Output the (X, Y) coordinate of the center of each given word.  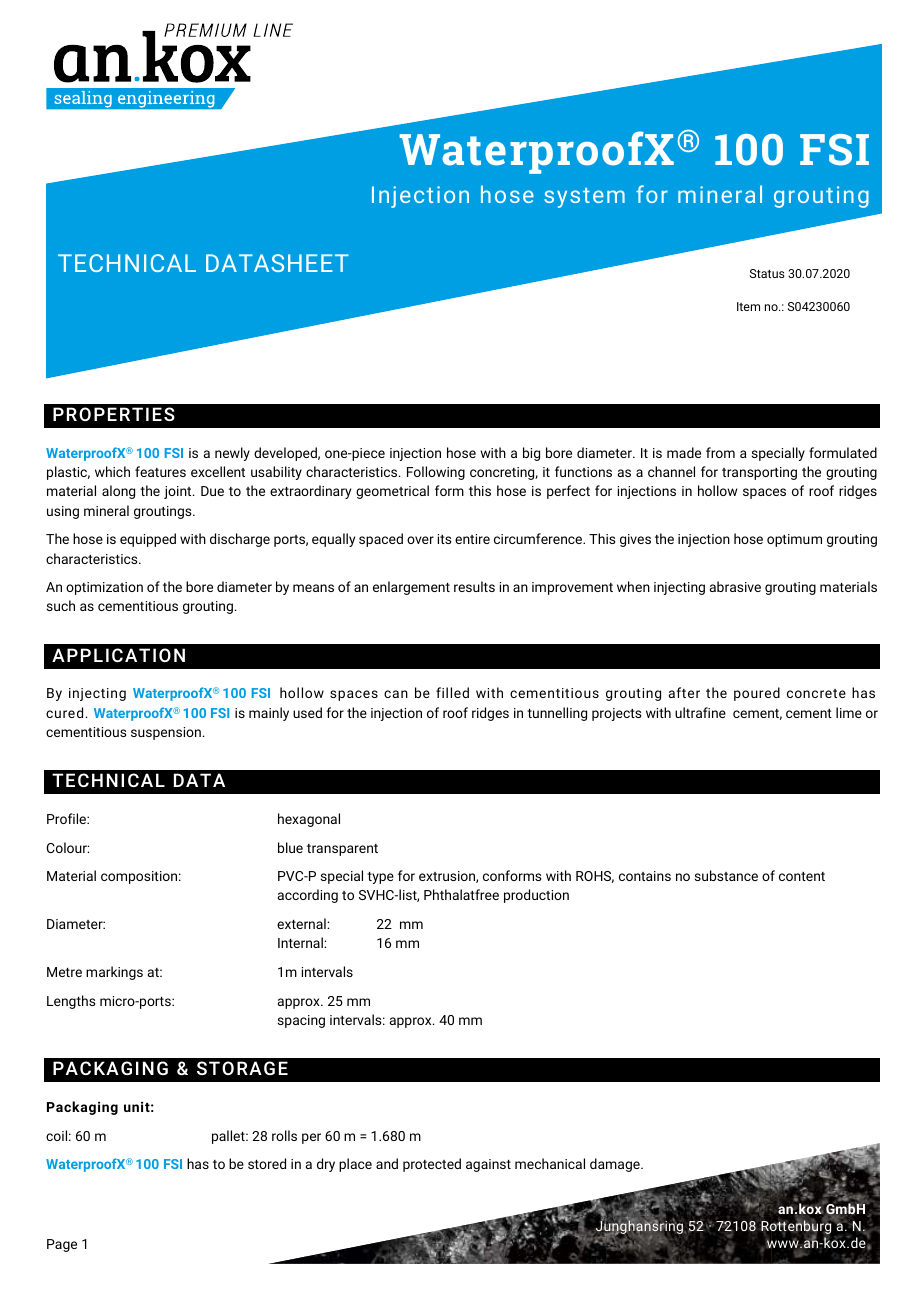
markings (114, 973)
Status (767, 273)
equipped (148, 540)
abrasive (735, 586)
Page (62, 1245)
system (584, 198)
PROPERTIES (114, 414)
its (444, 539)
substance (726, 875)
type (380, 878)
